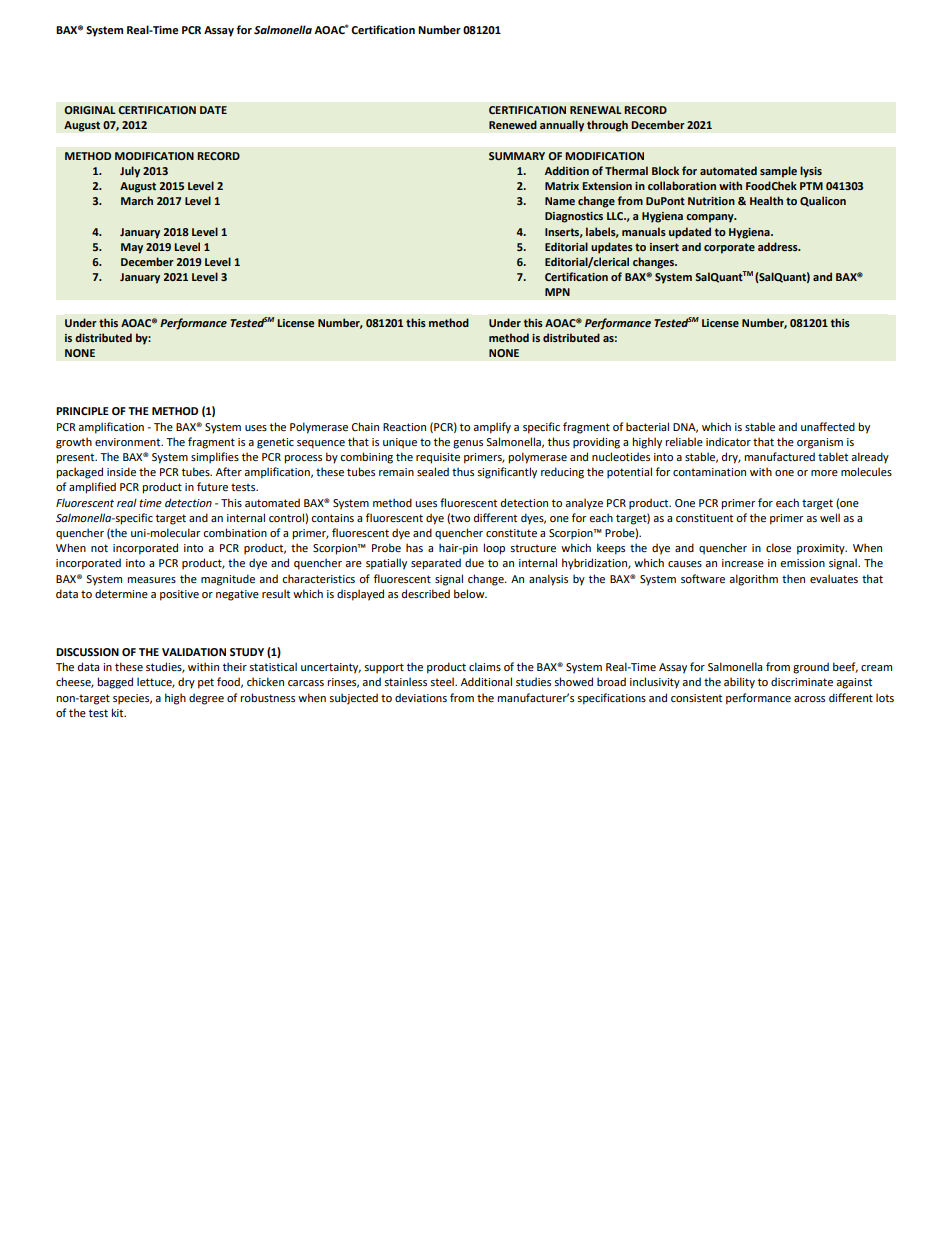 This image has height=1233, width=952. What do you see at coordinates (802, 681) in the image?
I see `discriminate` at bounding box center [802, 681].
